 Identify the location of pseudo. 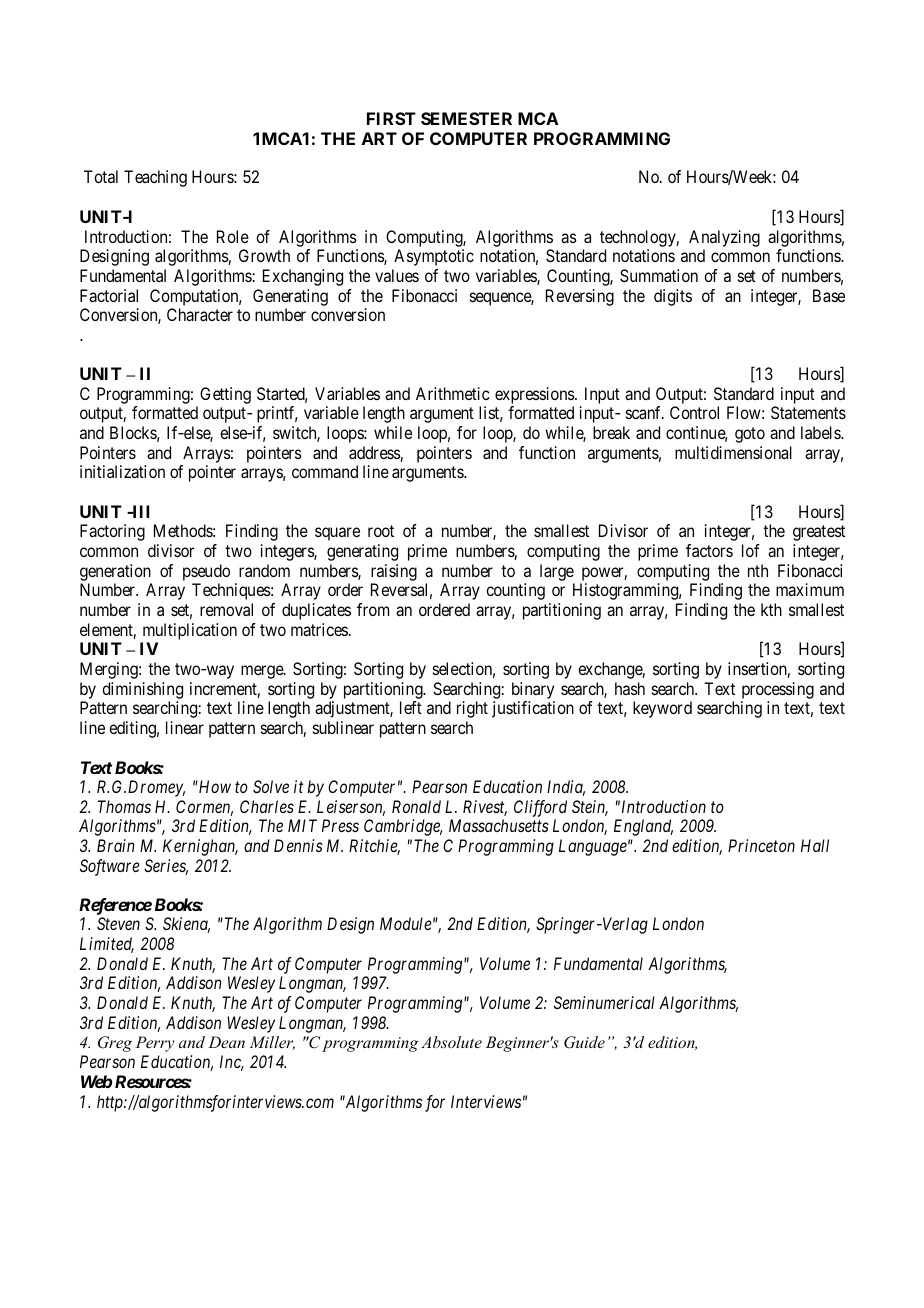
(206, 574).
